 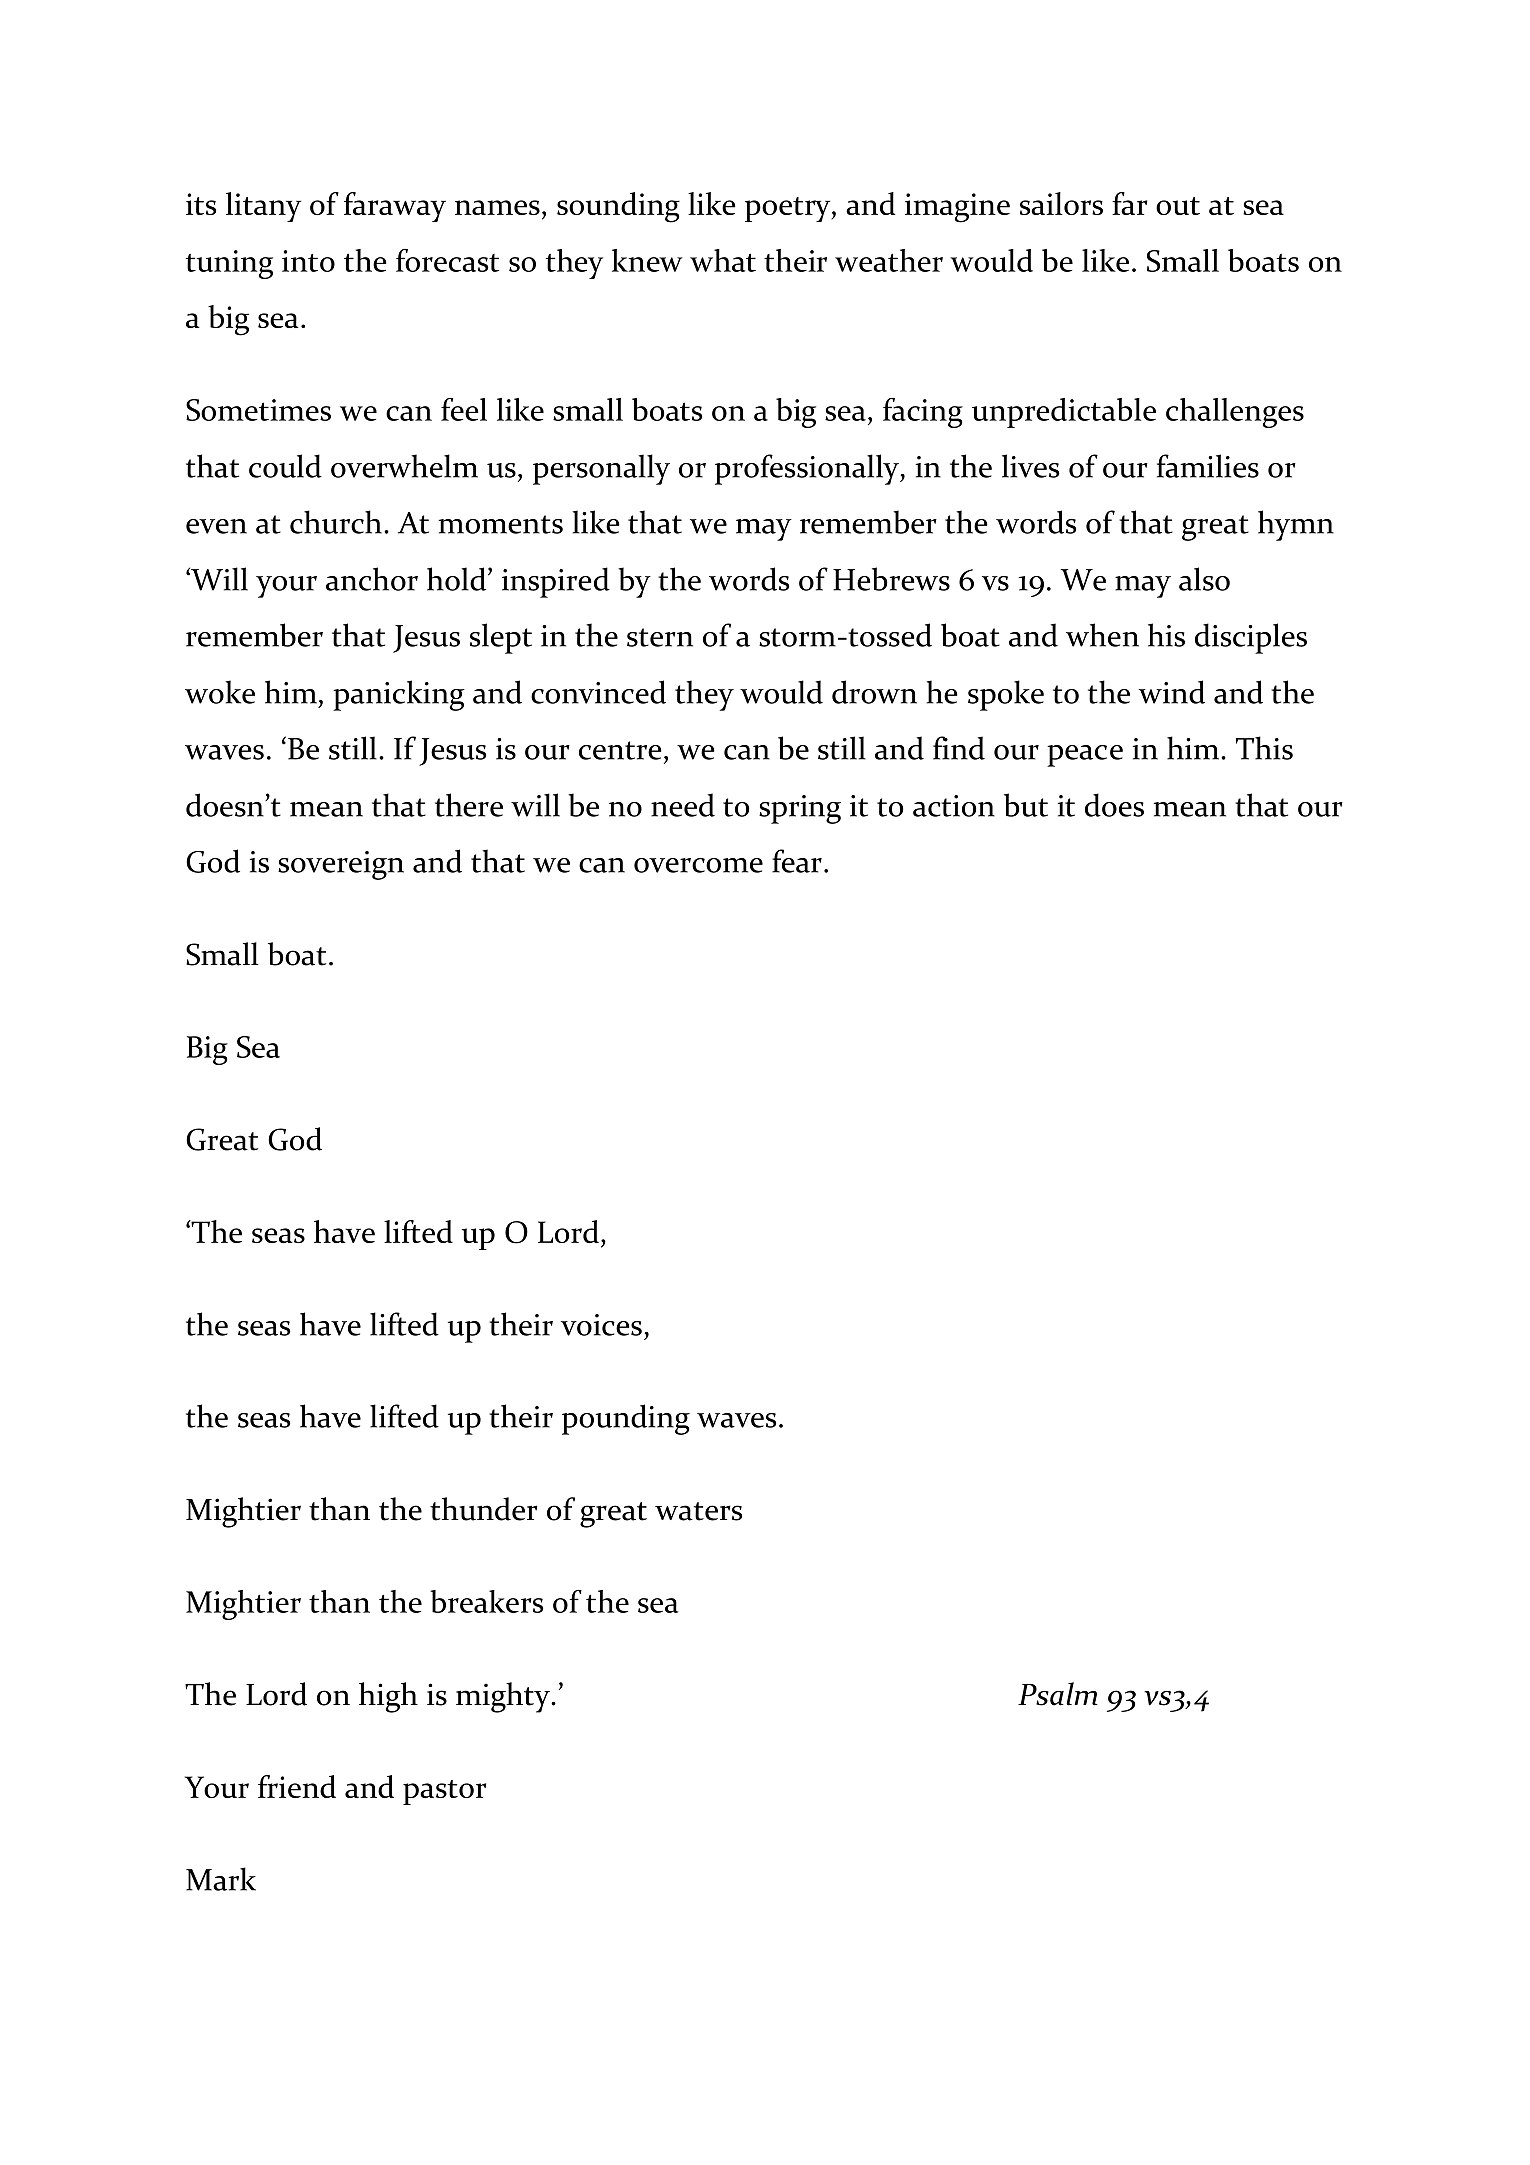 What do you see at coordinates (504, 1697) in the screenshot?
I see `mighty` at bounding box center [504, 1697].
